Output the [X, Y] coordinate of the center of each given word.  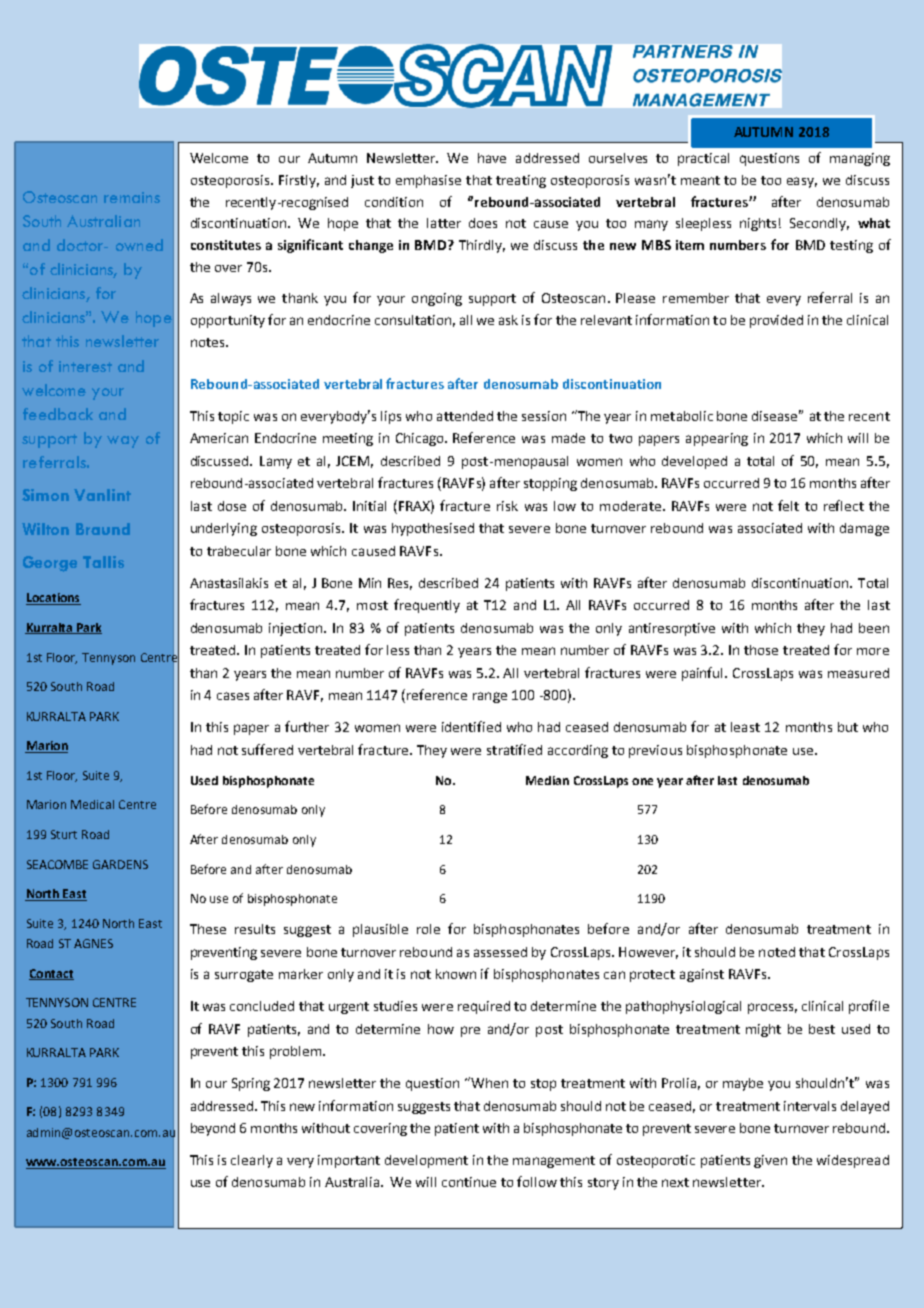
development [426, 1161]
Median [547, 780]
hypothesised [433, 529]
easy [802, 182]
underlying [224, 529]
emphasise [428, 181]
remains [132, 197]
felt [788, 505]
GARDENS [120, 864]
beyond [213, 1129]
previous [655, 751]
